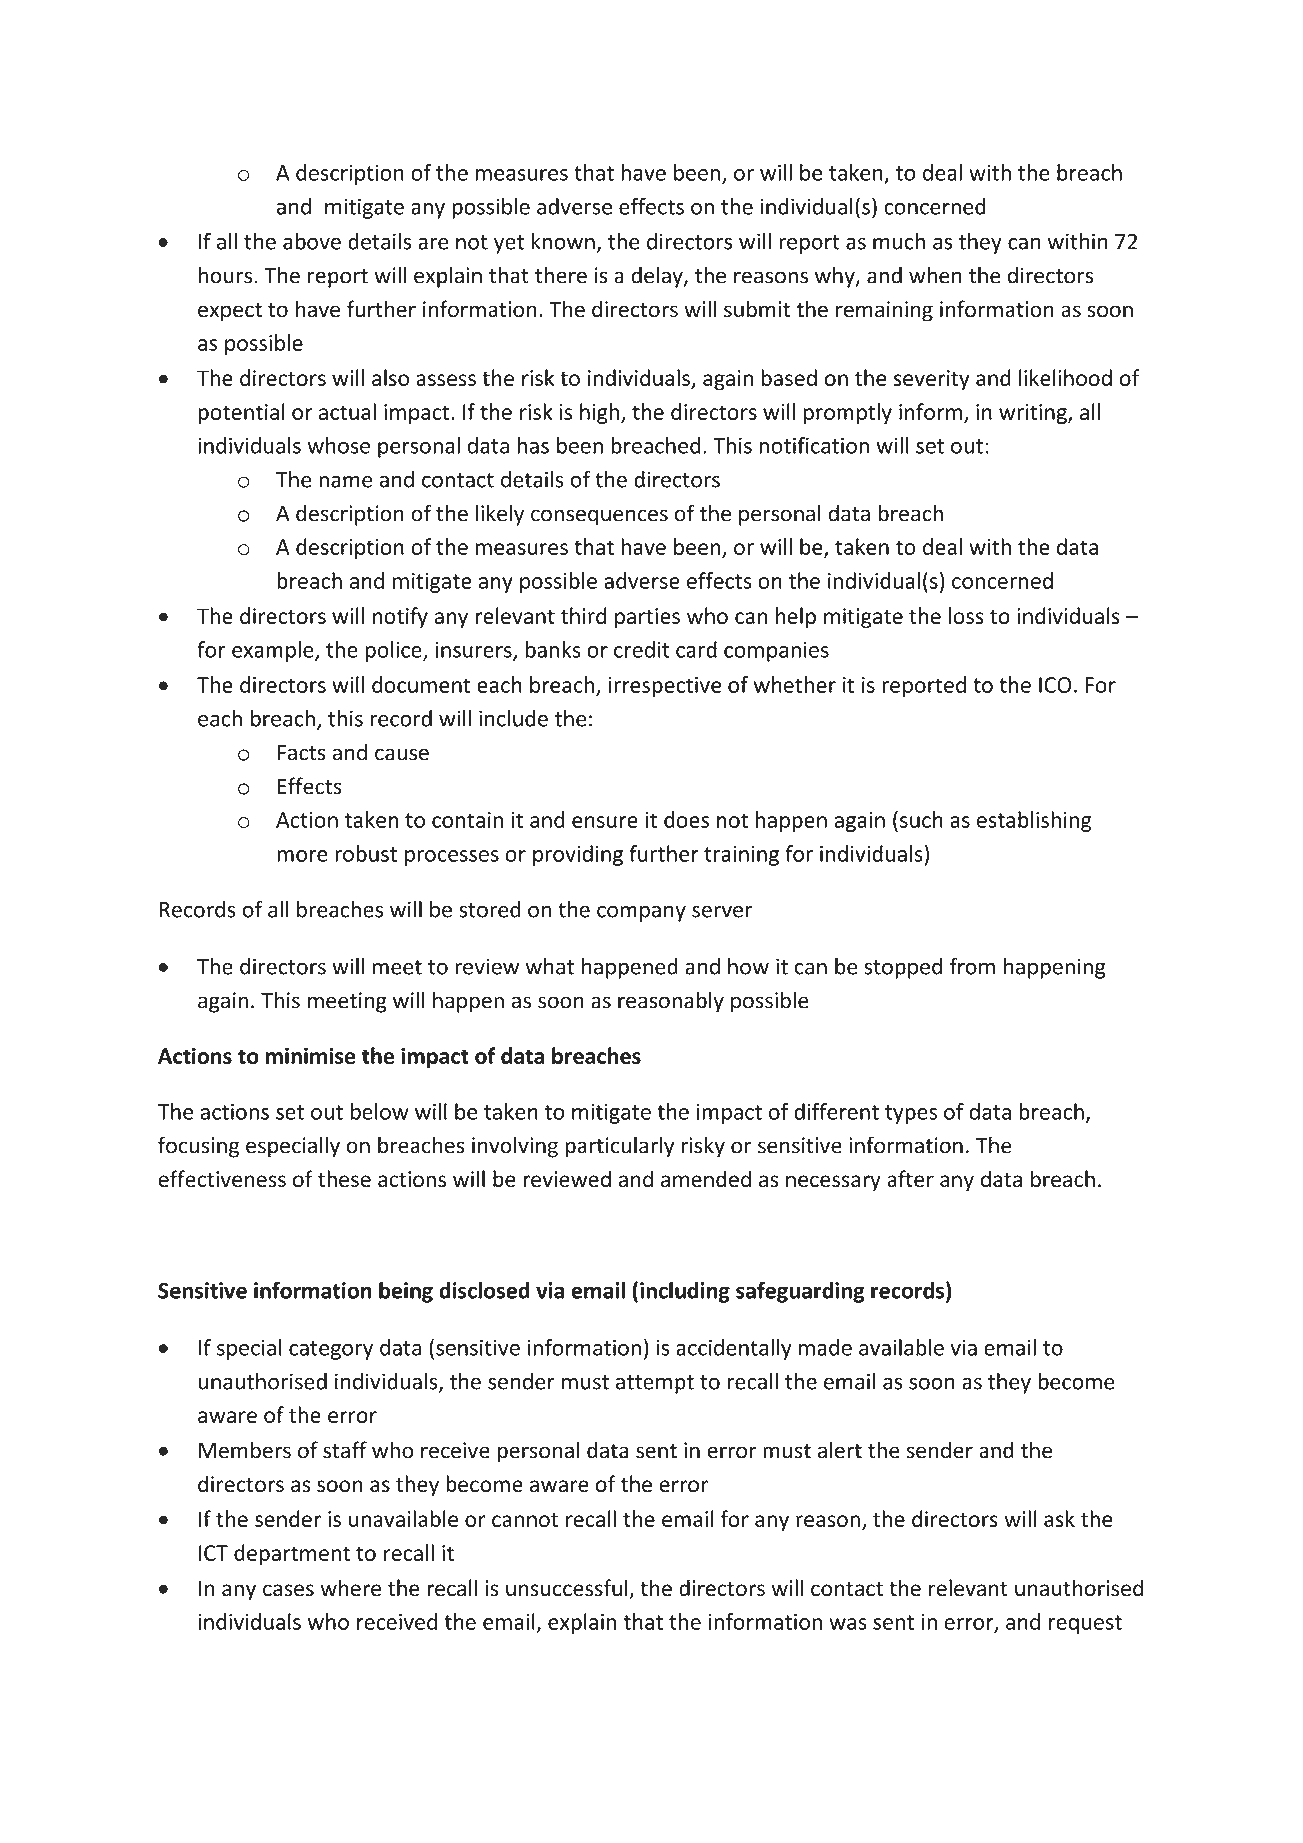 The height and width of the screenshot is (1843, 1303). What do you see at coordinates (972, 966) in the screenshot?
I see `from` at bounding box center [972, 966].
